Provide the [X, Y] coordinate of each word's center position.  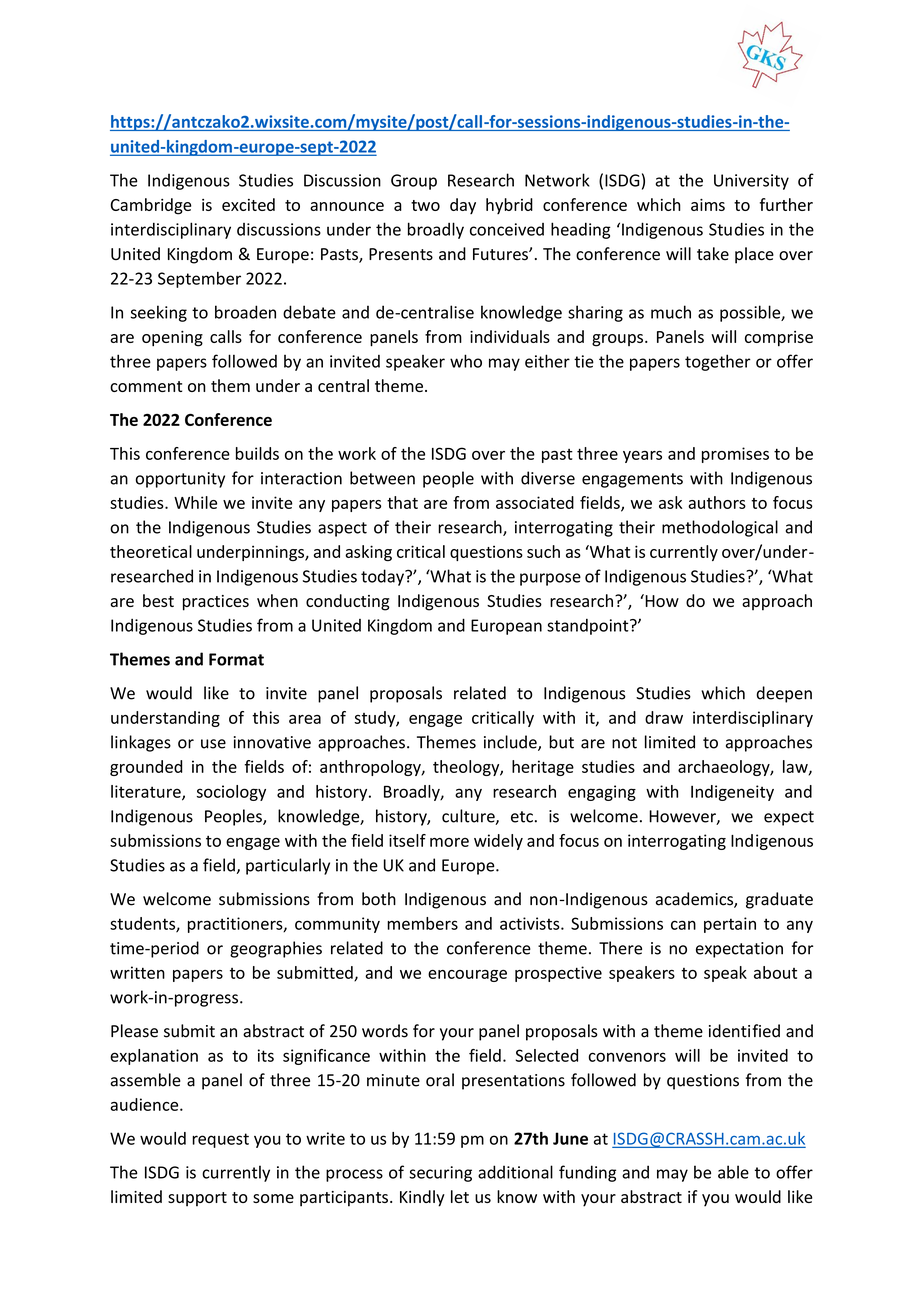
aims [708, 205]
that [402, 502]
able [733, 1172]
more [449, 842]
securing [440, 1174]
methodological [720, 528]
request [220, 1140]
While [195, 502]
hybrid [509, 206]
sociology [231, 793]
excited [248, 204]
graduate [779, 900]
